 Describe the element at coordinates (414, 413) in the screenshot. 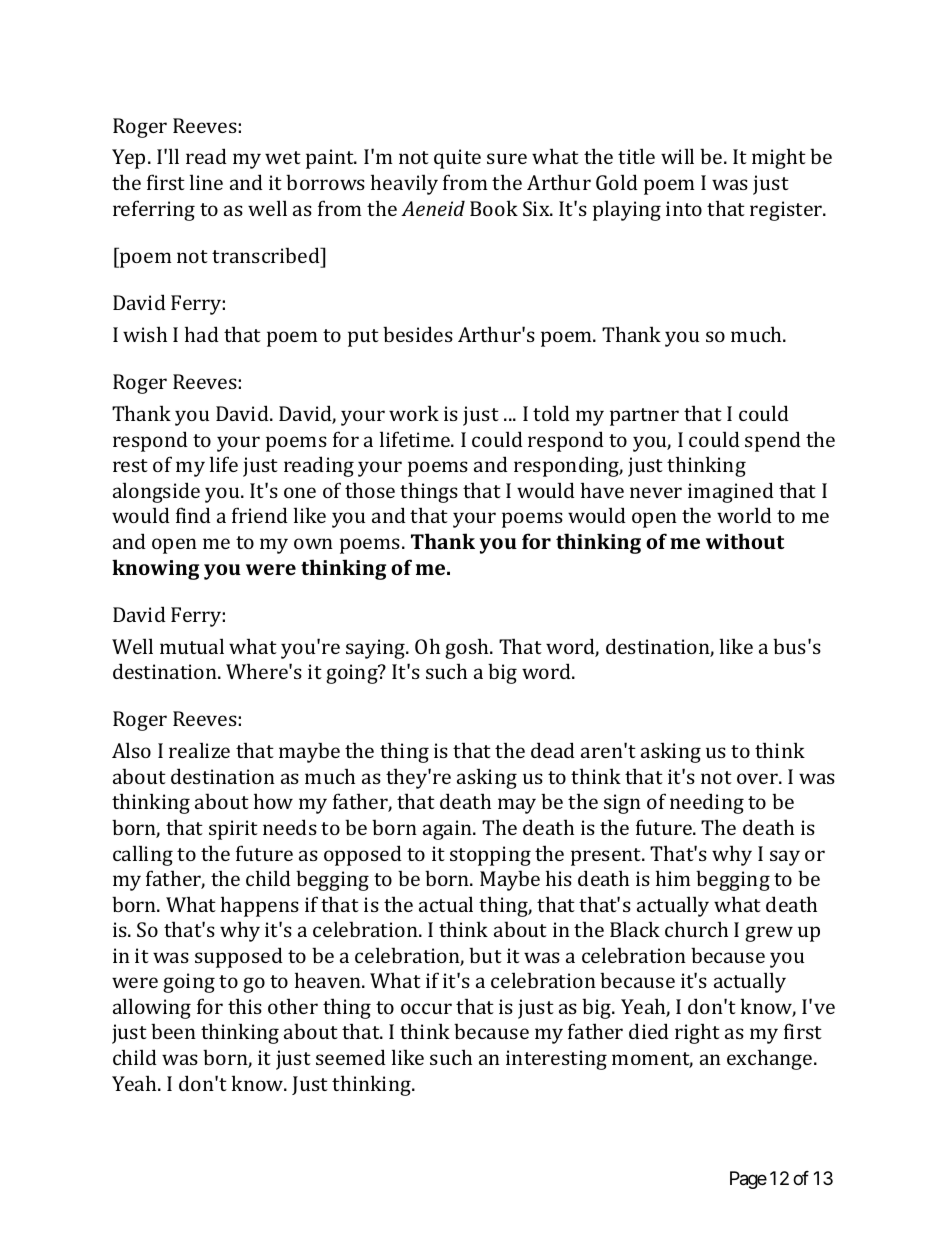

I see `work` at that location.
